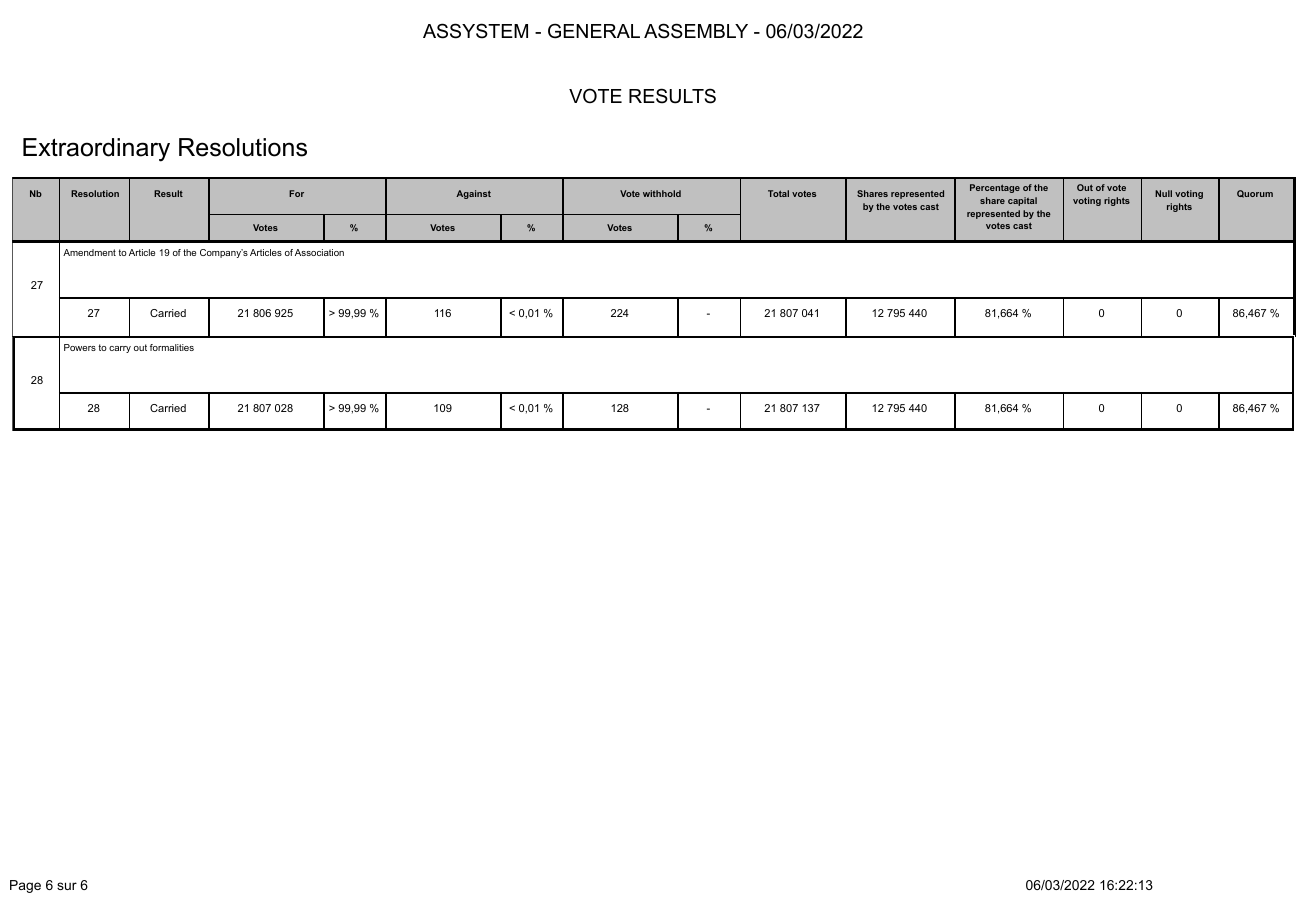  What do you see at coordinates (80, 347) in the image?
I see `Powers` at bounding box center [80, 347].
